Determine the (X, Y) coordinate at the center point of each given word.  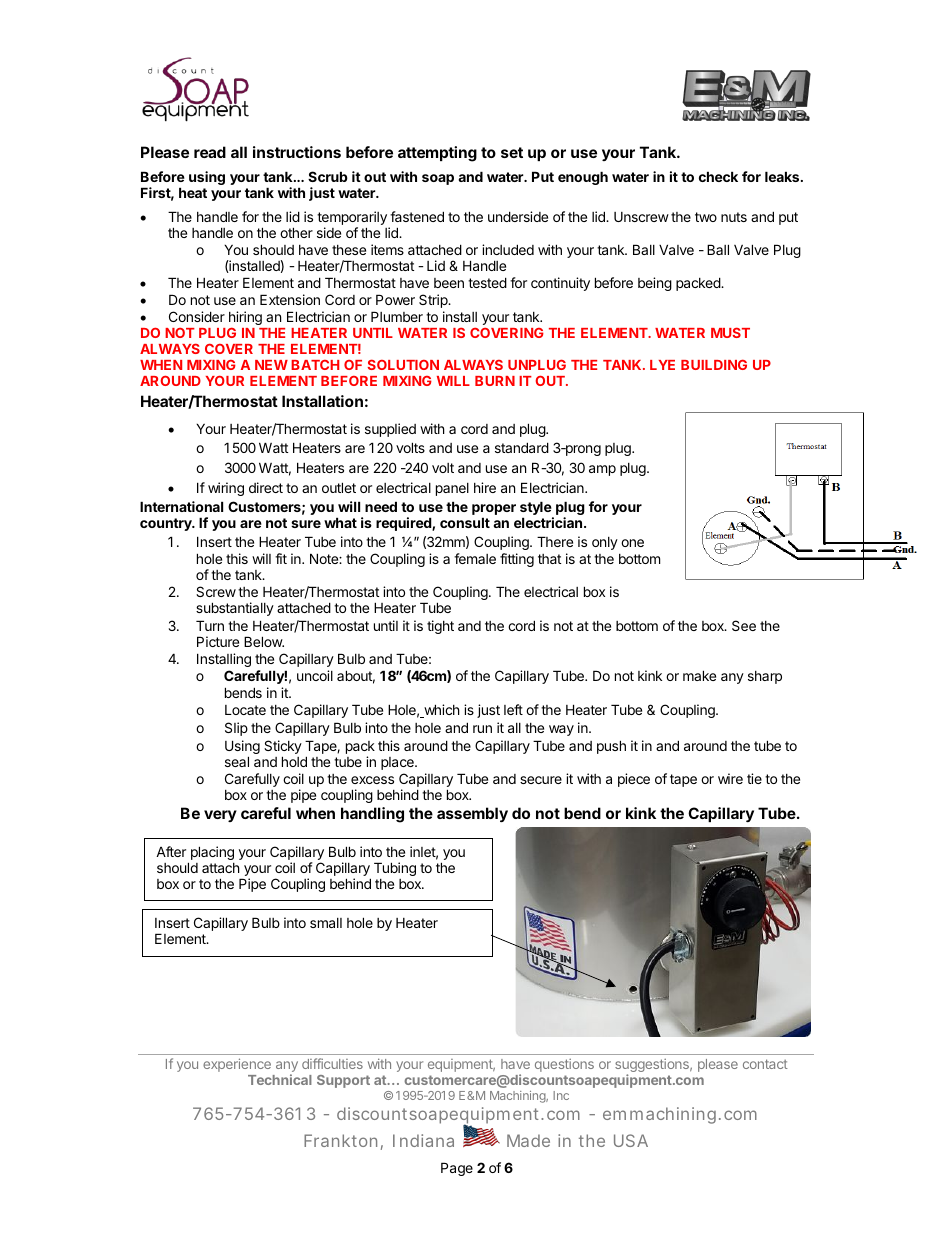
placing (211, 854)
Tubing (395, 869)
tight (440, 627)
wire (730, 778)
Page (457, 1169)
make (699, 675)
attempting (437, 154)
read (210, 152)
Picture (218, 641)
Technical (280, 1079)
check (718, 176)
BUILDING (714, 364)
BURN (495, 381)
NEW (271, 365)
